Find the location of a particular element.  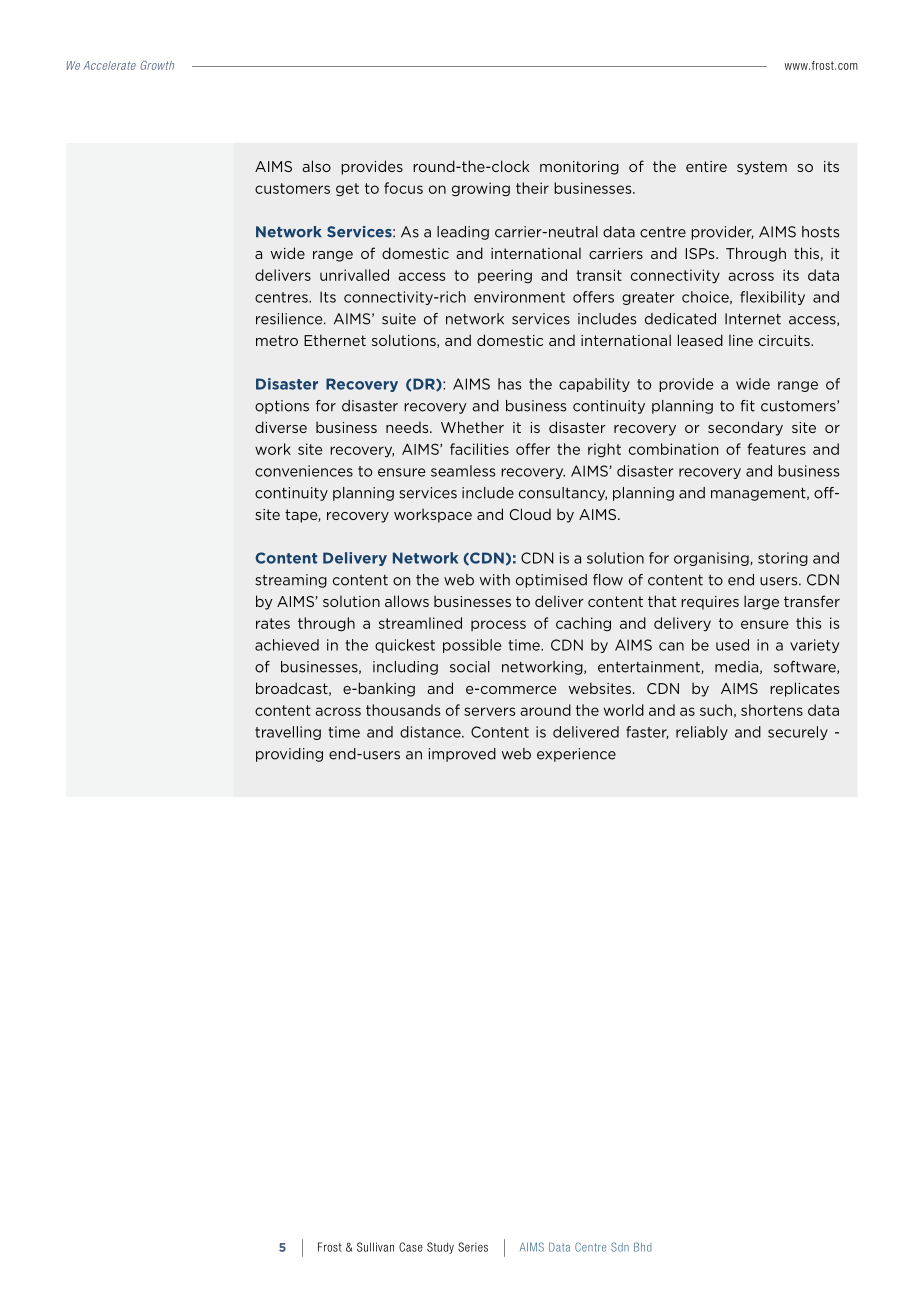

experience is located at coordinates (576, 755).
